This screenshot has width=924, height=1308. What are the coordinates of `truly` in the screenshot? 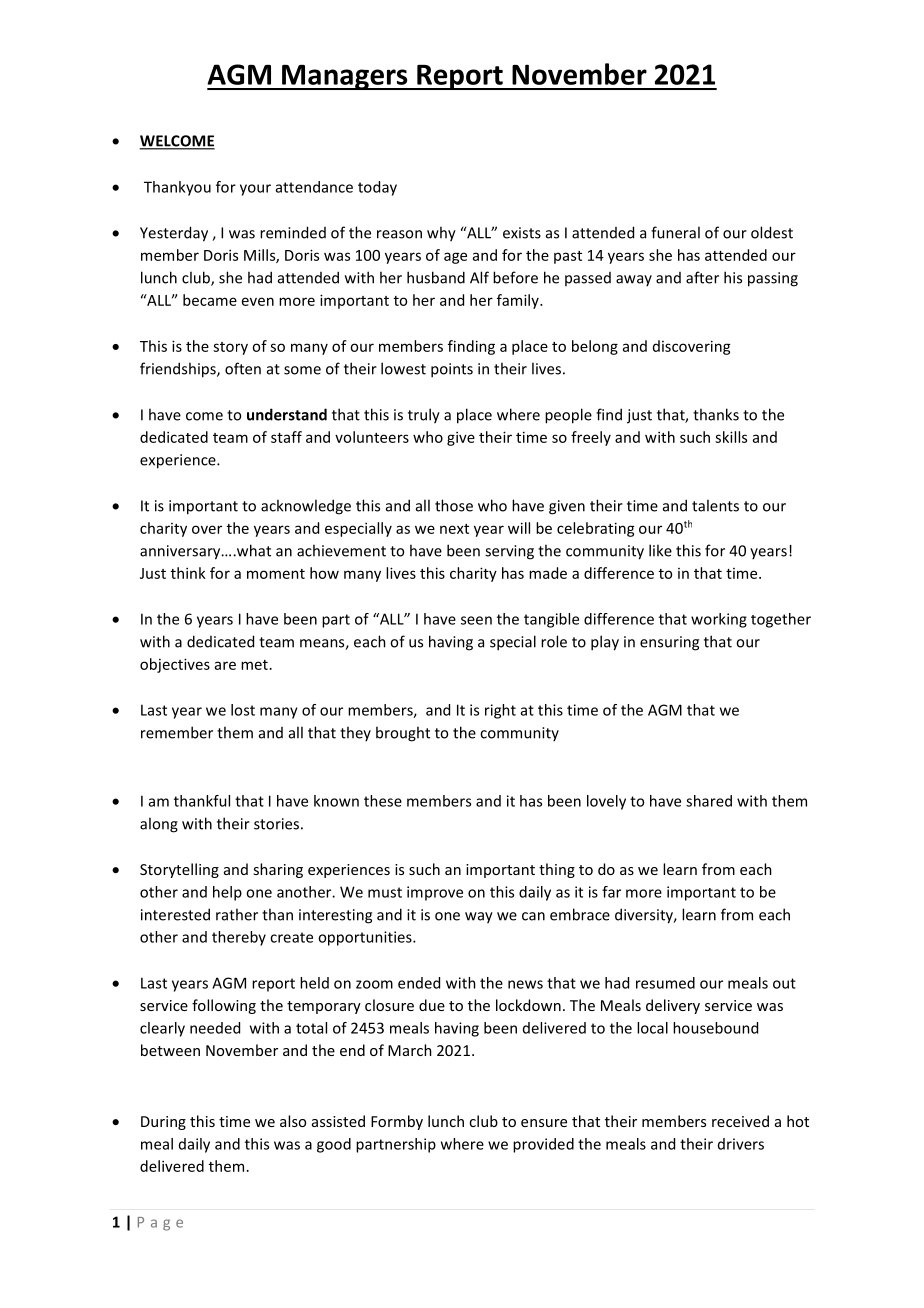 It's located at (424, 416).
